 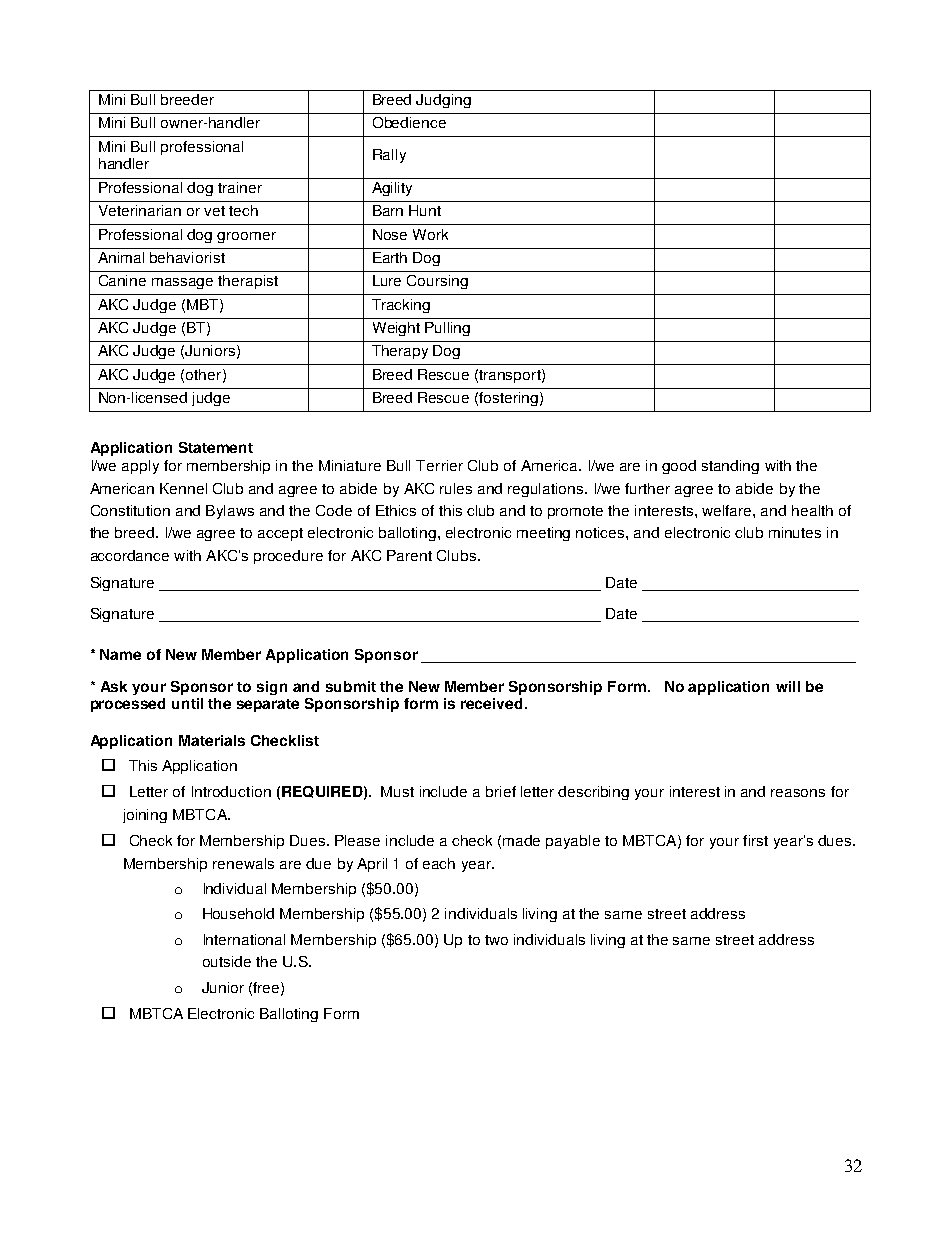 What do you see at coordinates (400, 352) in the document?
I see `Therapy` at bounding box center [400, 352].
